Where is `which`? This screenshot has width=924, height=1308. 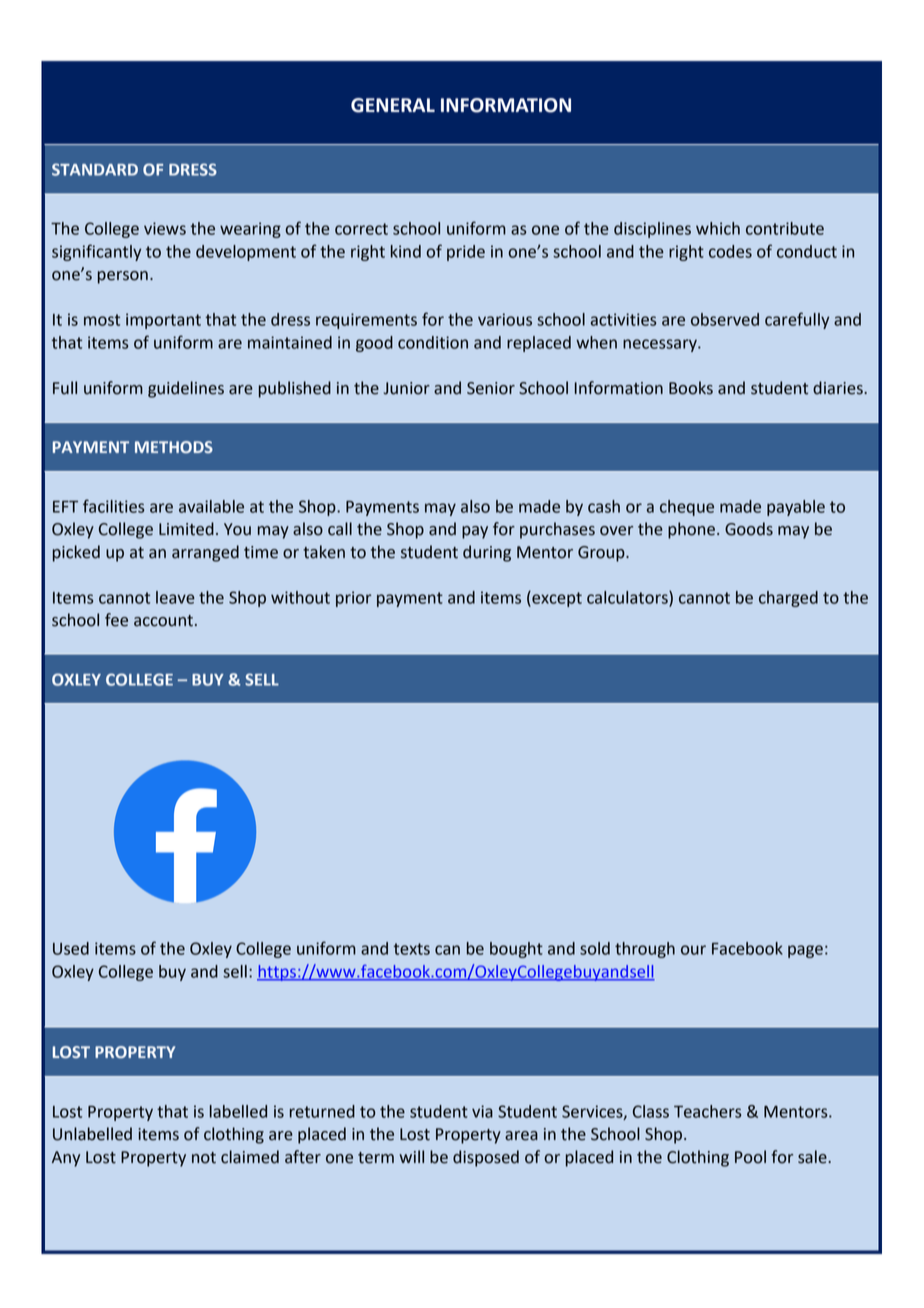
which is located at coordinates (718, 228).
